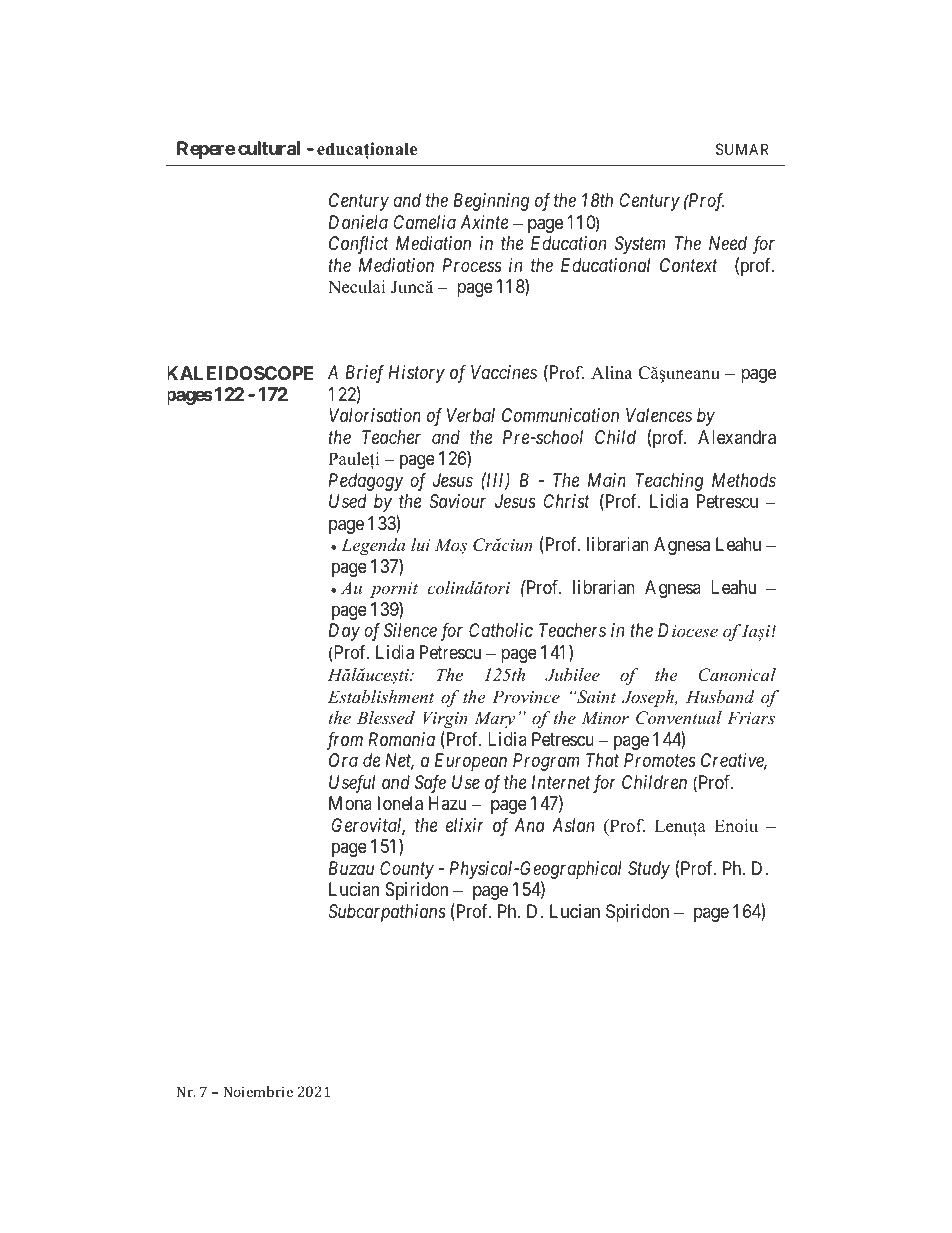  I want to click on Need, so click(728, 243).
